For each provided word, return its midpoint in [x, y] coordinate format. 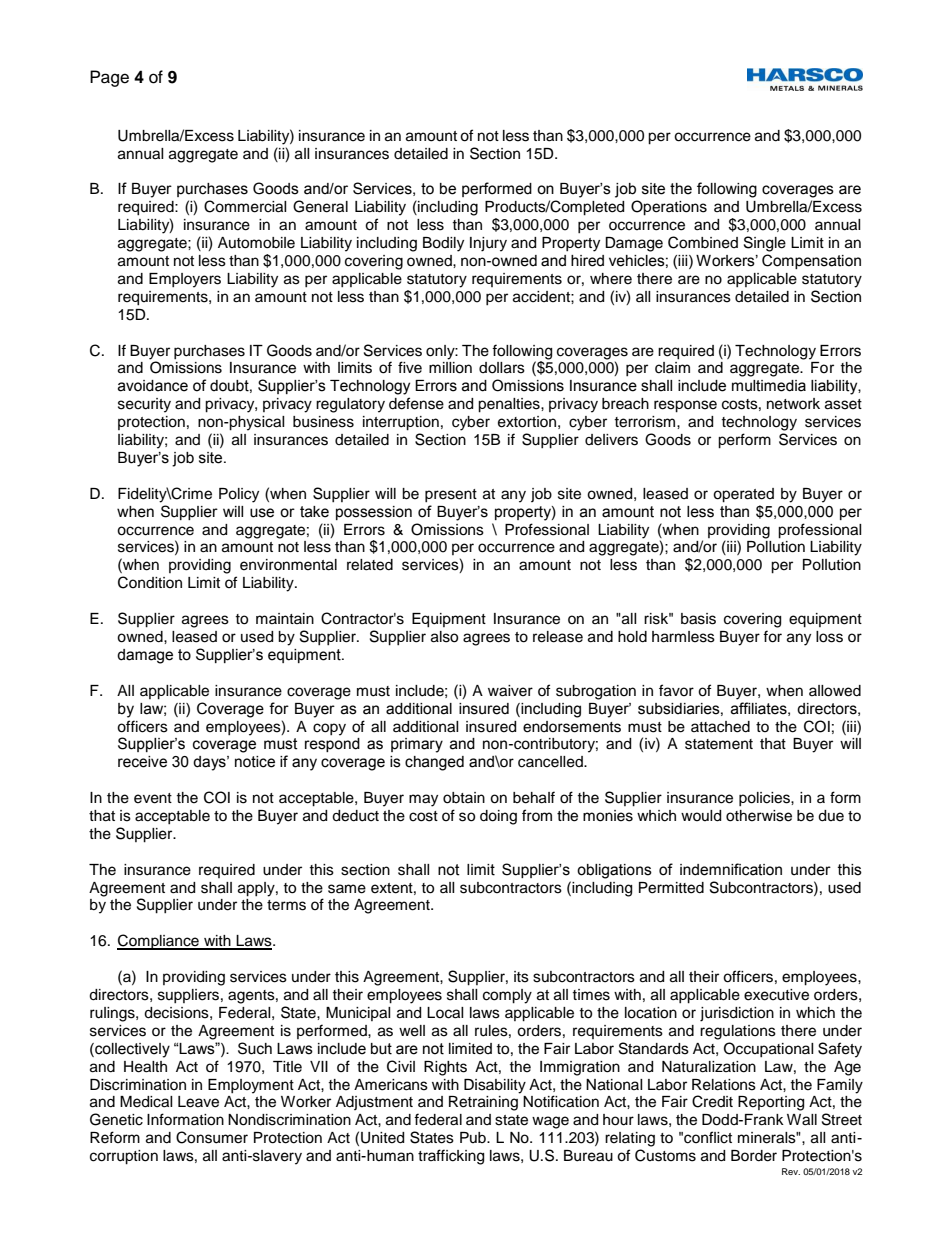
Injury [488, 244]
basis [698, 619]
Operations [669, 208]
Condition [150, 582]
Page [109, 78]
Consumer [212, 1137]
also [444, 637]
